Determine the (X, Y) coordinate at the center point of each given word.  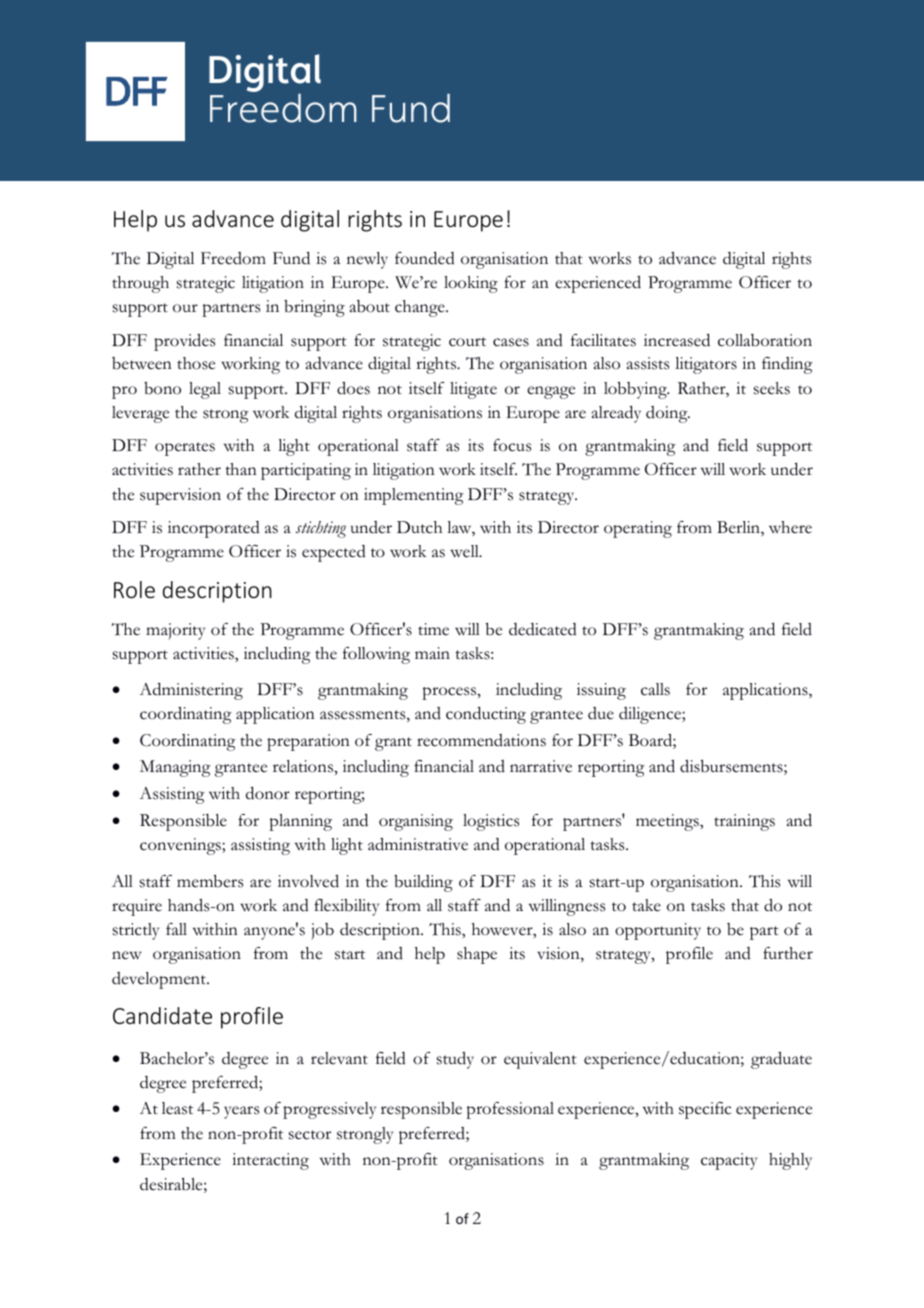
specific (705, 1110)
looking (471, 284)
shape (477, 955)
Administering (191, 691)
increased (677, 340)
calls (655, 689)
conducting (486, 715)
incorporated (214, 529)
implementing (413, 496)
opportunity (658, 931)
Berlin (739, 528)
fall (176, 929)
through (140, 284)
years (241, 1112)
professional (510, 1110)
